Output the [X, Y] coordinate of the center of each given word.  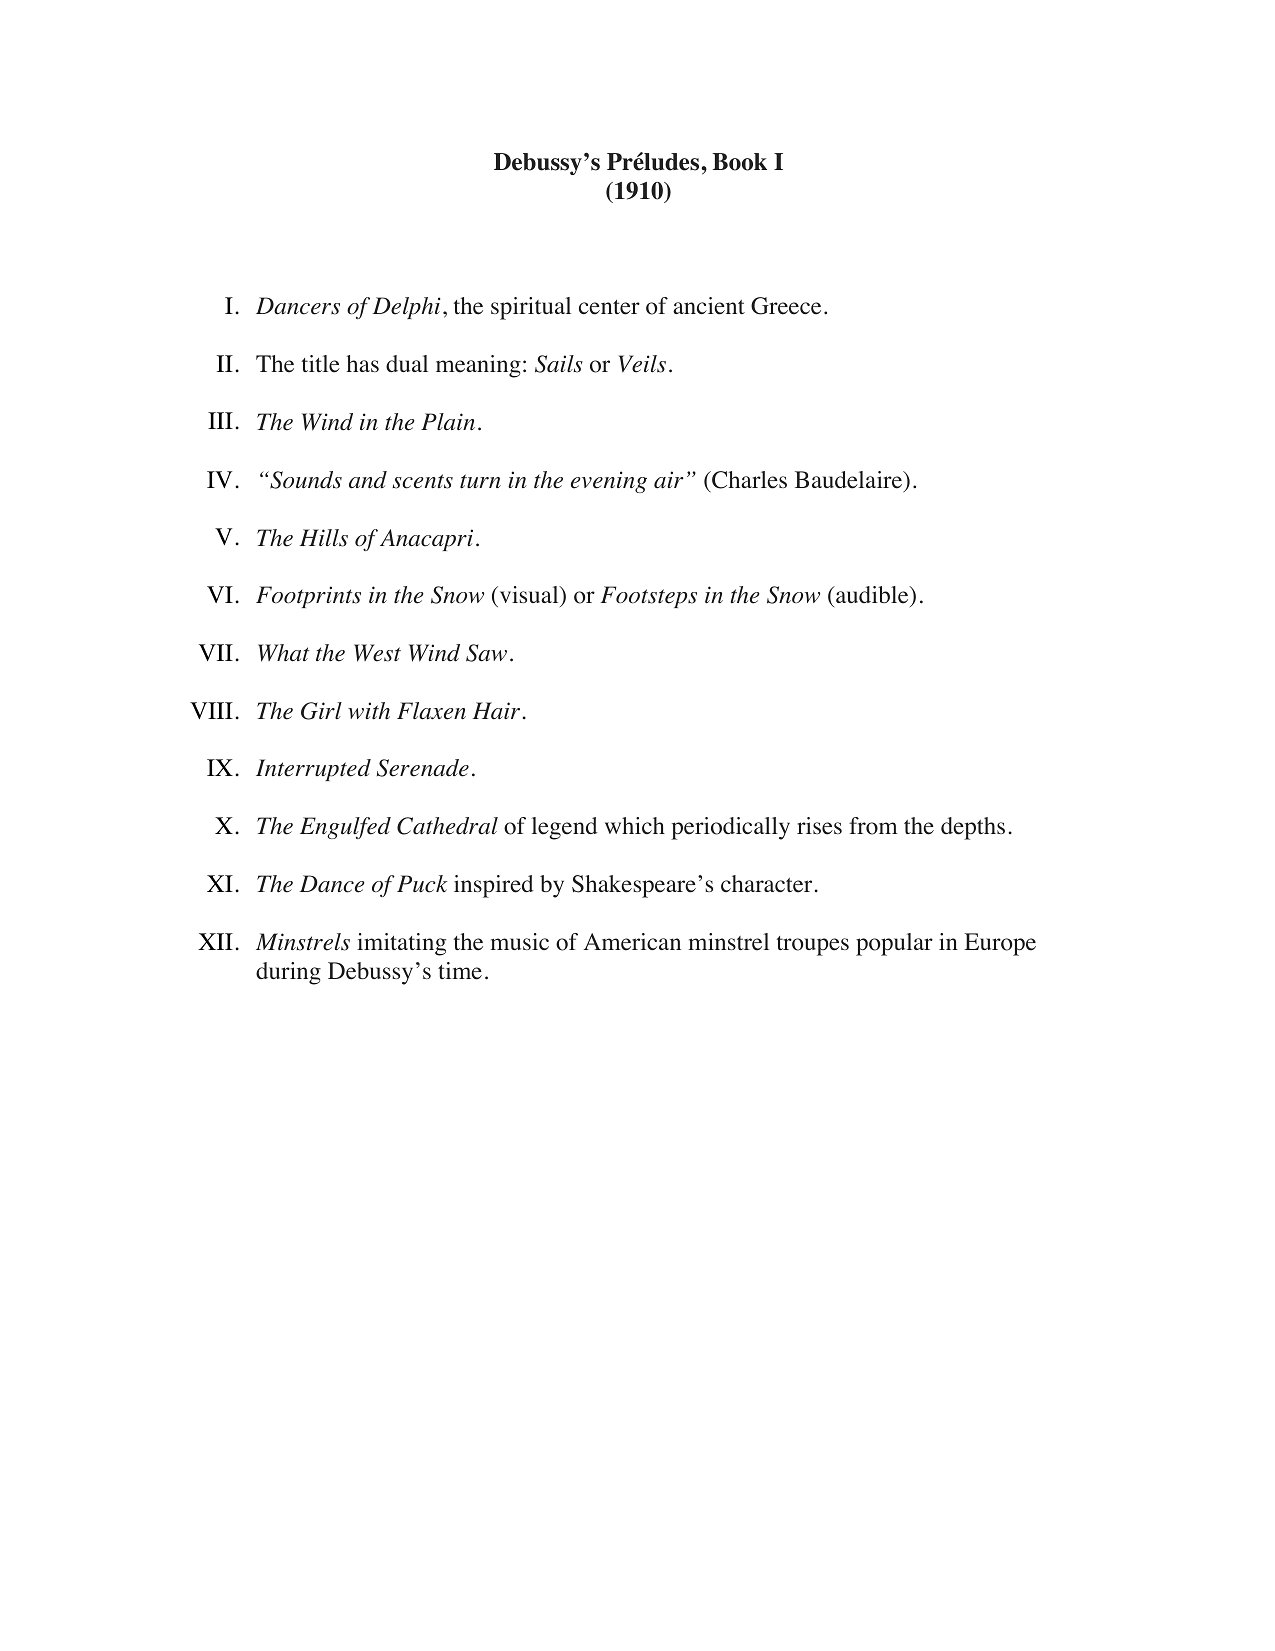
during [288, 973]
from [873, 826]
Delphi [407, 308]
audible [872, 595]
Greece [786, 306]
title [321, 364]
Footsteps [648, 597]
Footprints [308, 597]
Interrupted [313, 770]
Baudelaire [850, 480]
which [635, 825]
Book [739, 162]
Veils [642, 364]
